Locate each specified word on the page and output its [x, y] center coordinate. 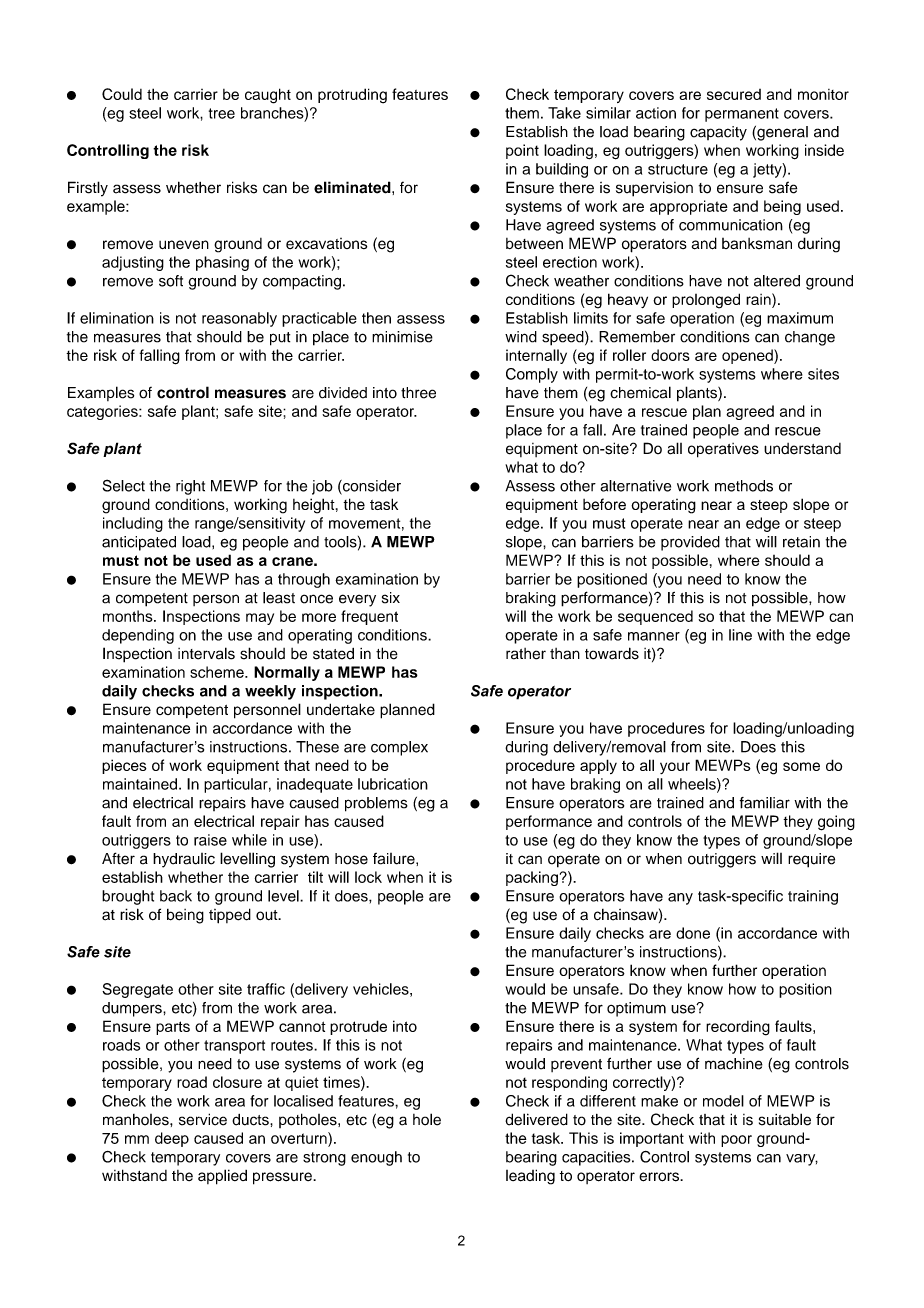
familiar [765, 803]
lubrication [393, 784]
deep [172, 1139]
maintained [140, 784]
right [190, 487]
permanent [742, 115]
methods [744, 486]
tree [222, 113]
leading [530, 1177]
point [522, 151]
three [418, 393]
